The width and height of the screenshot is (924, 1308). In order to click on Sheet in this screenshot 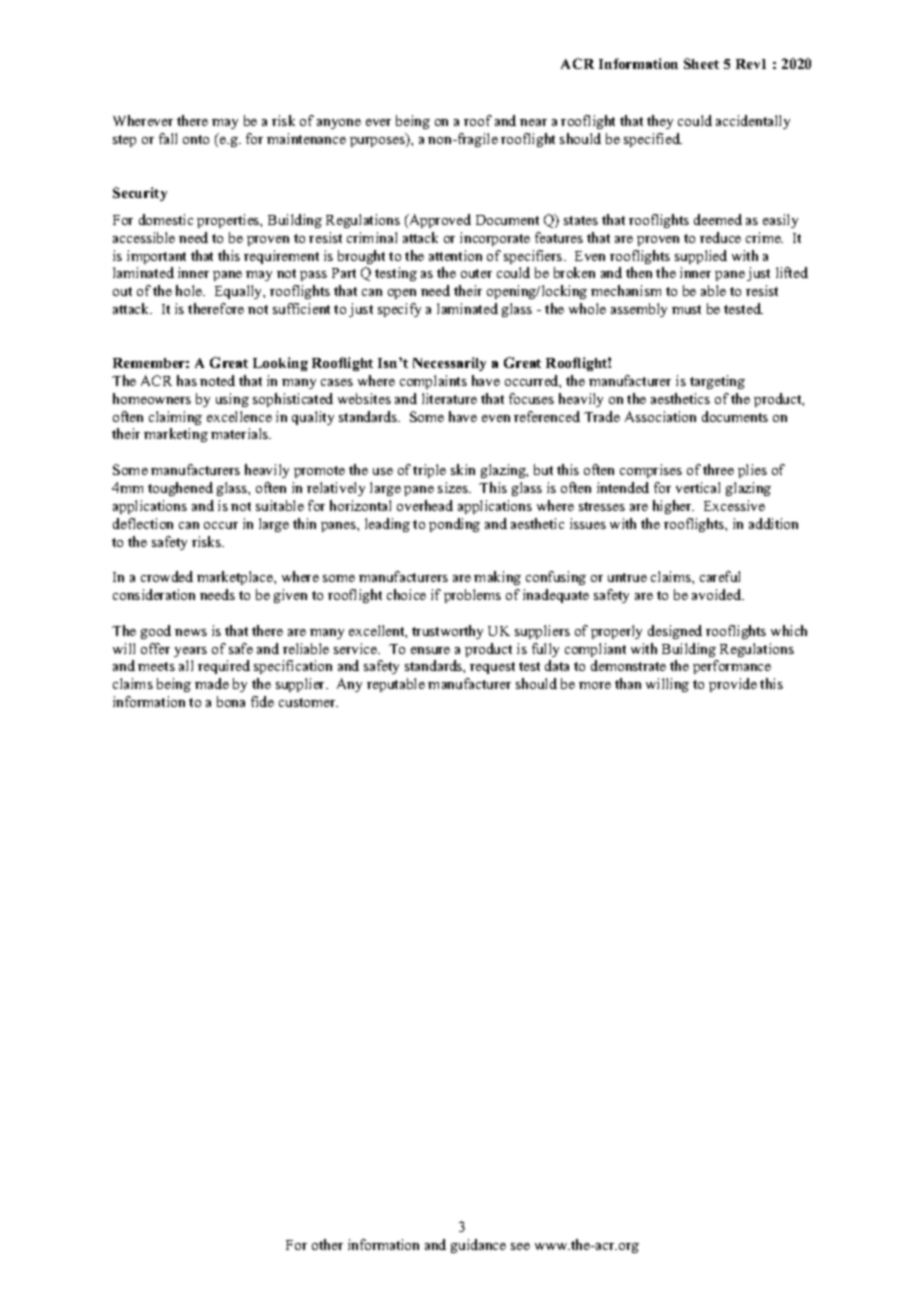, I will do `click(701, 63)`.
